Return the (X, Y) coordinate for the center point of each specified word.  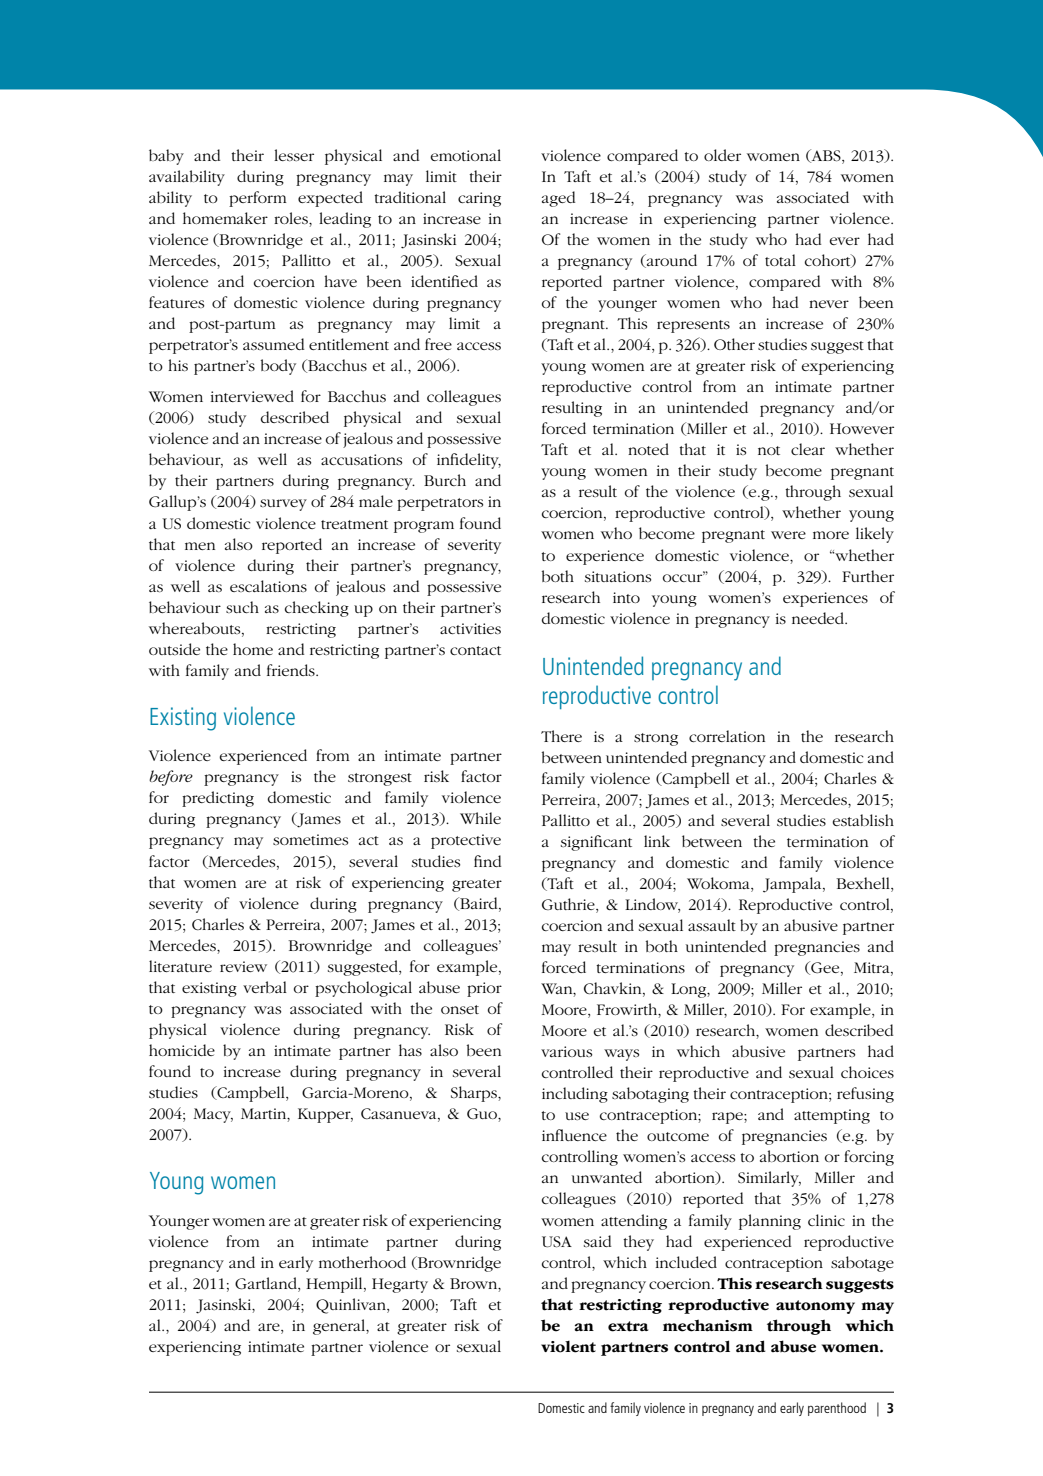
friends (292, 670)
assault (712, 925)
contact (475, 650)
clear (808, 449)
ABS (826, 156)
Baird (479, 904)
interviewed (252, 396)
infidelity (469, 461)
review (243, 966)
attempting (832, 1116)
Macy (213, 1115)
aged (558, 199)
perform (258, 199)
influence (574, 1135)
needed (819, 618)
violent (568, 1347)
